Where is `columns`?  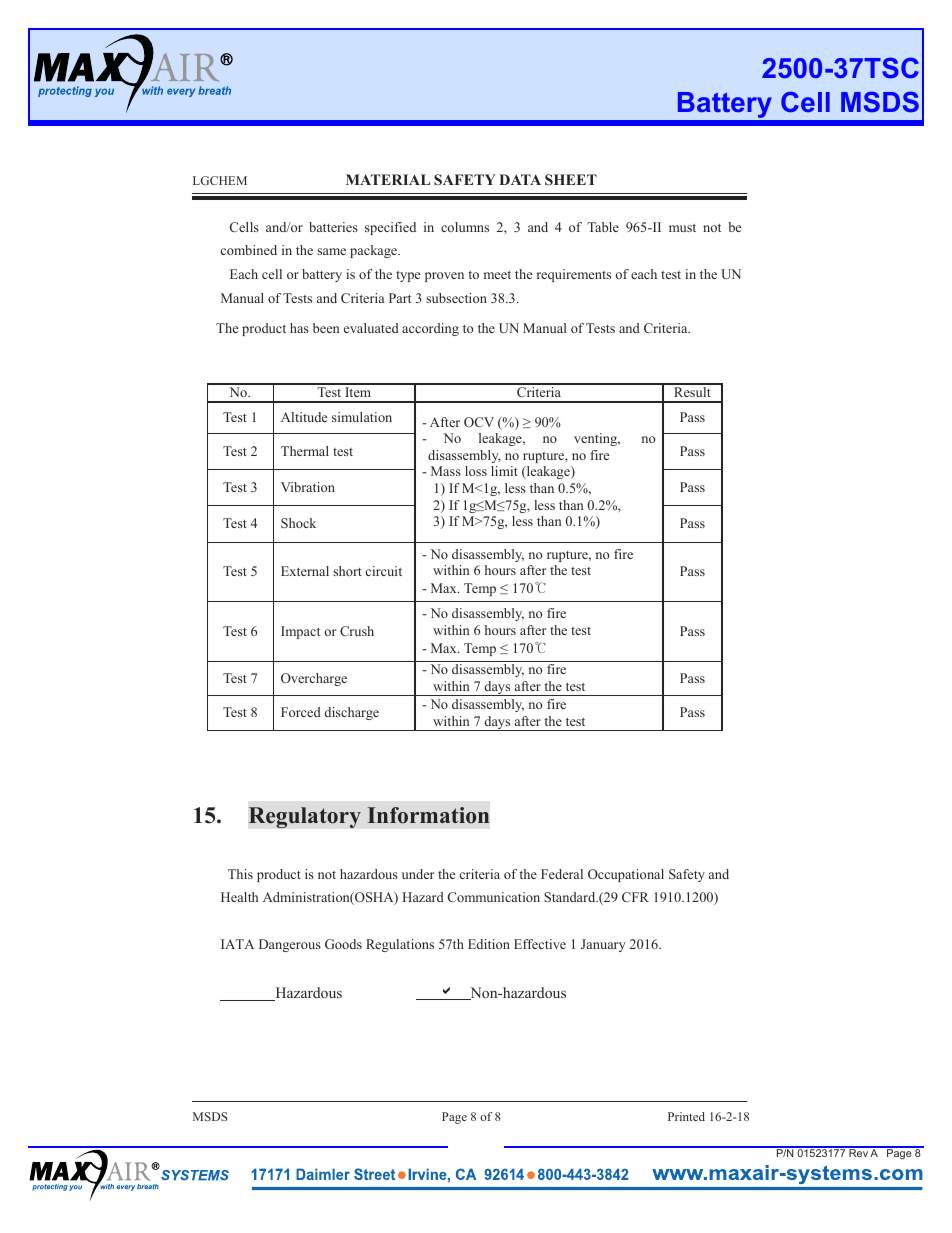
columns is located at coordinates (465, 227).
